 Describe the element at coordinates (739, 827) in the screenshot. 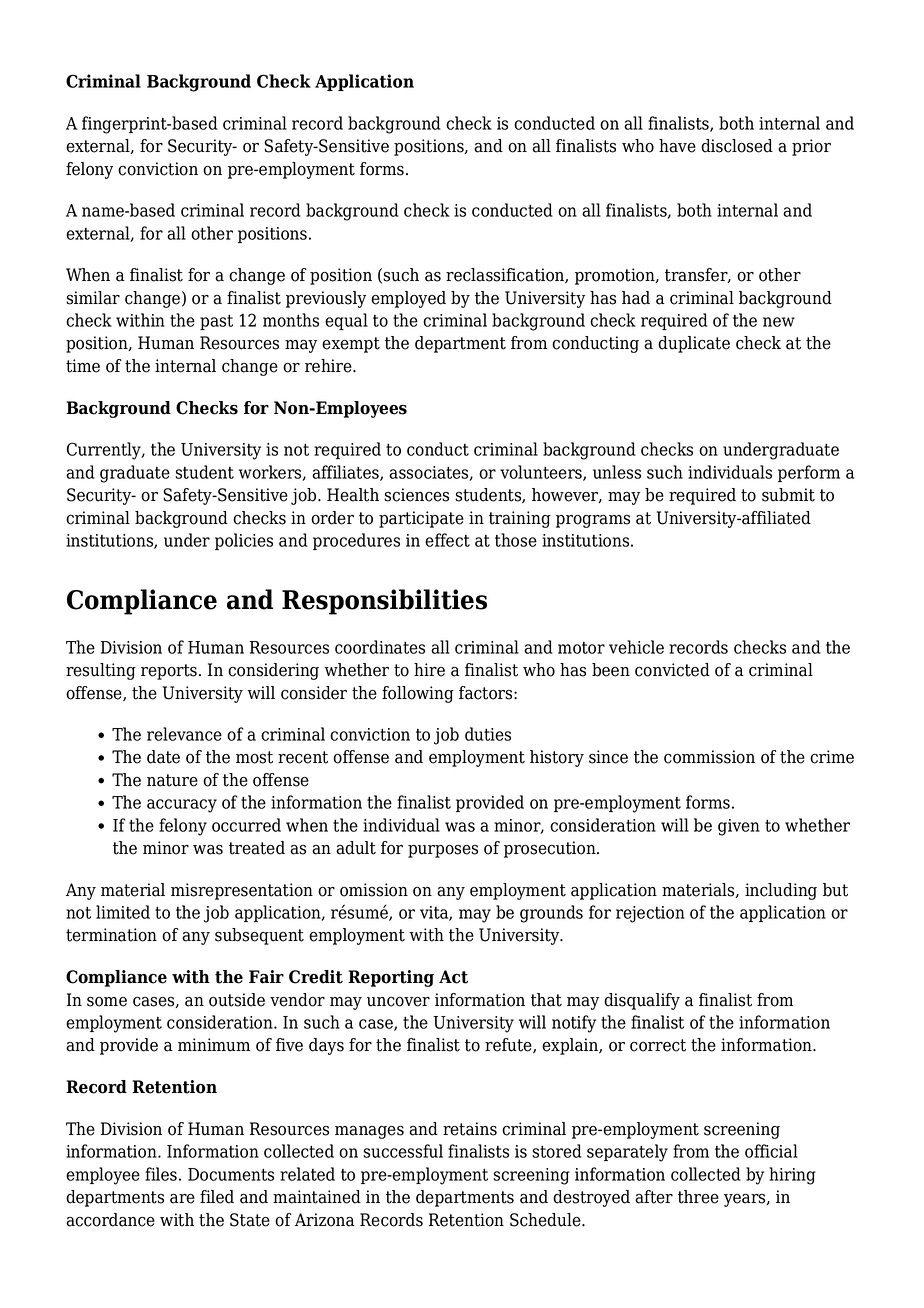

I see `given` at that location.
